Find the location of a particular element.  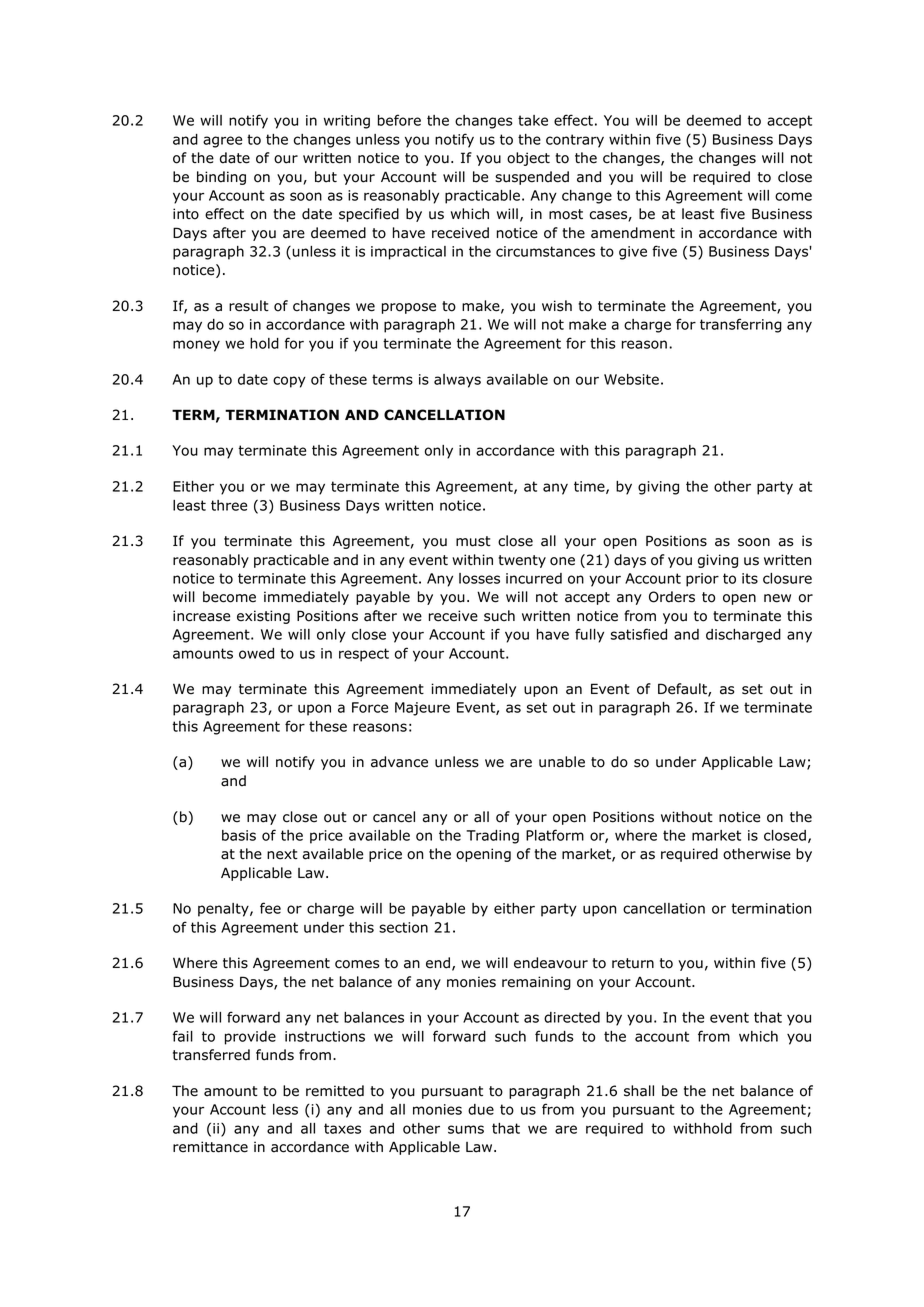

amendment is located at coordinates (633, 233).
